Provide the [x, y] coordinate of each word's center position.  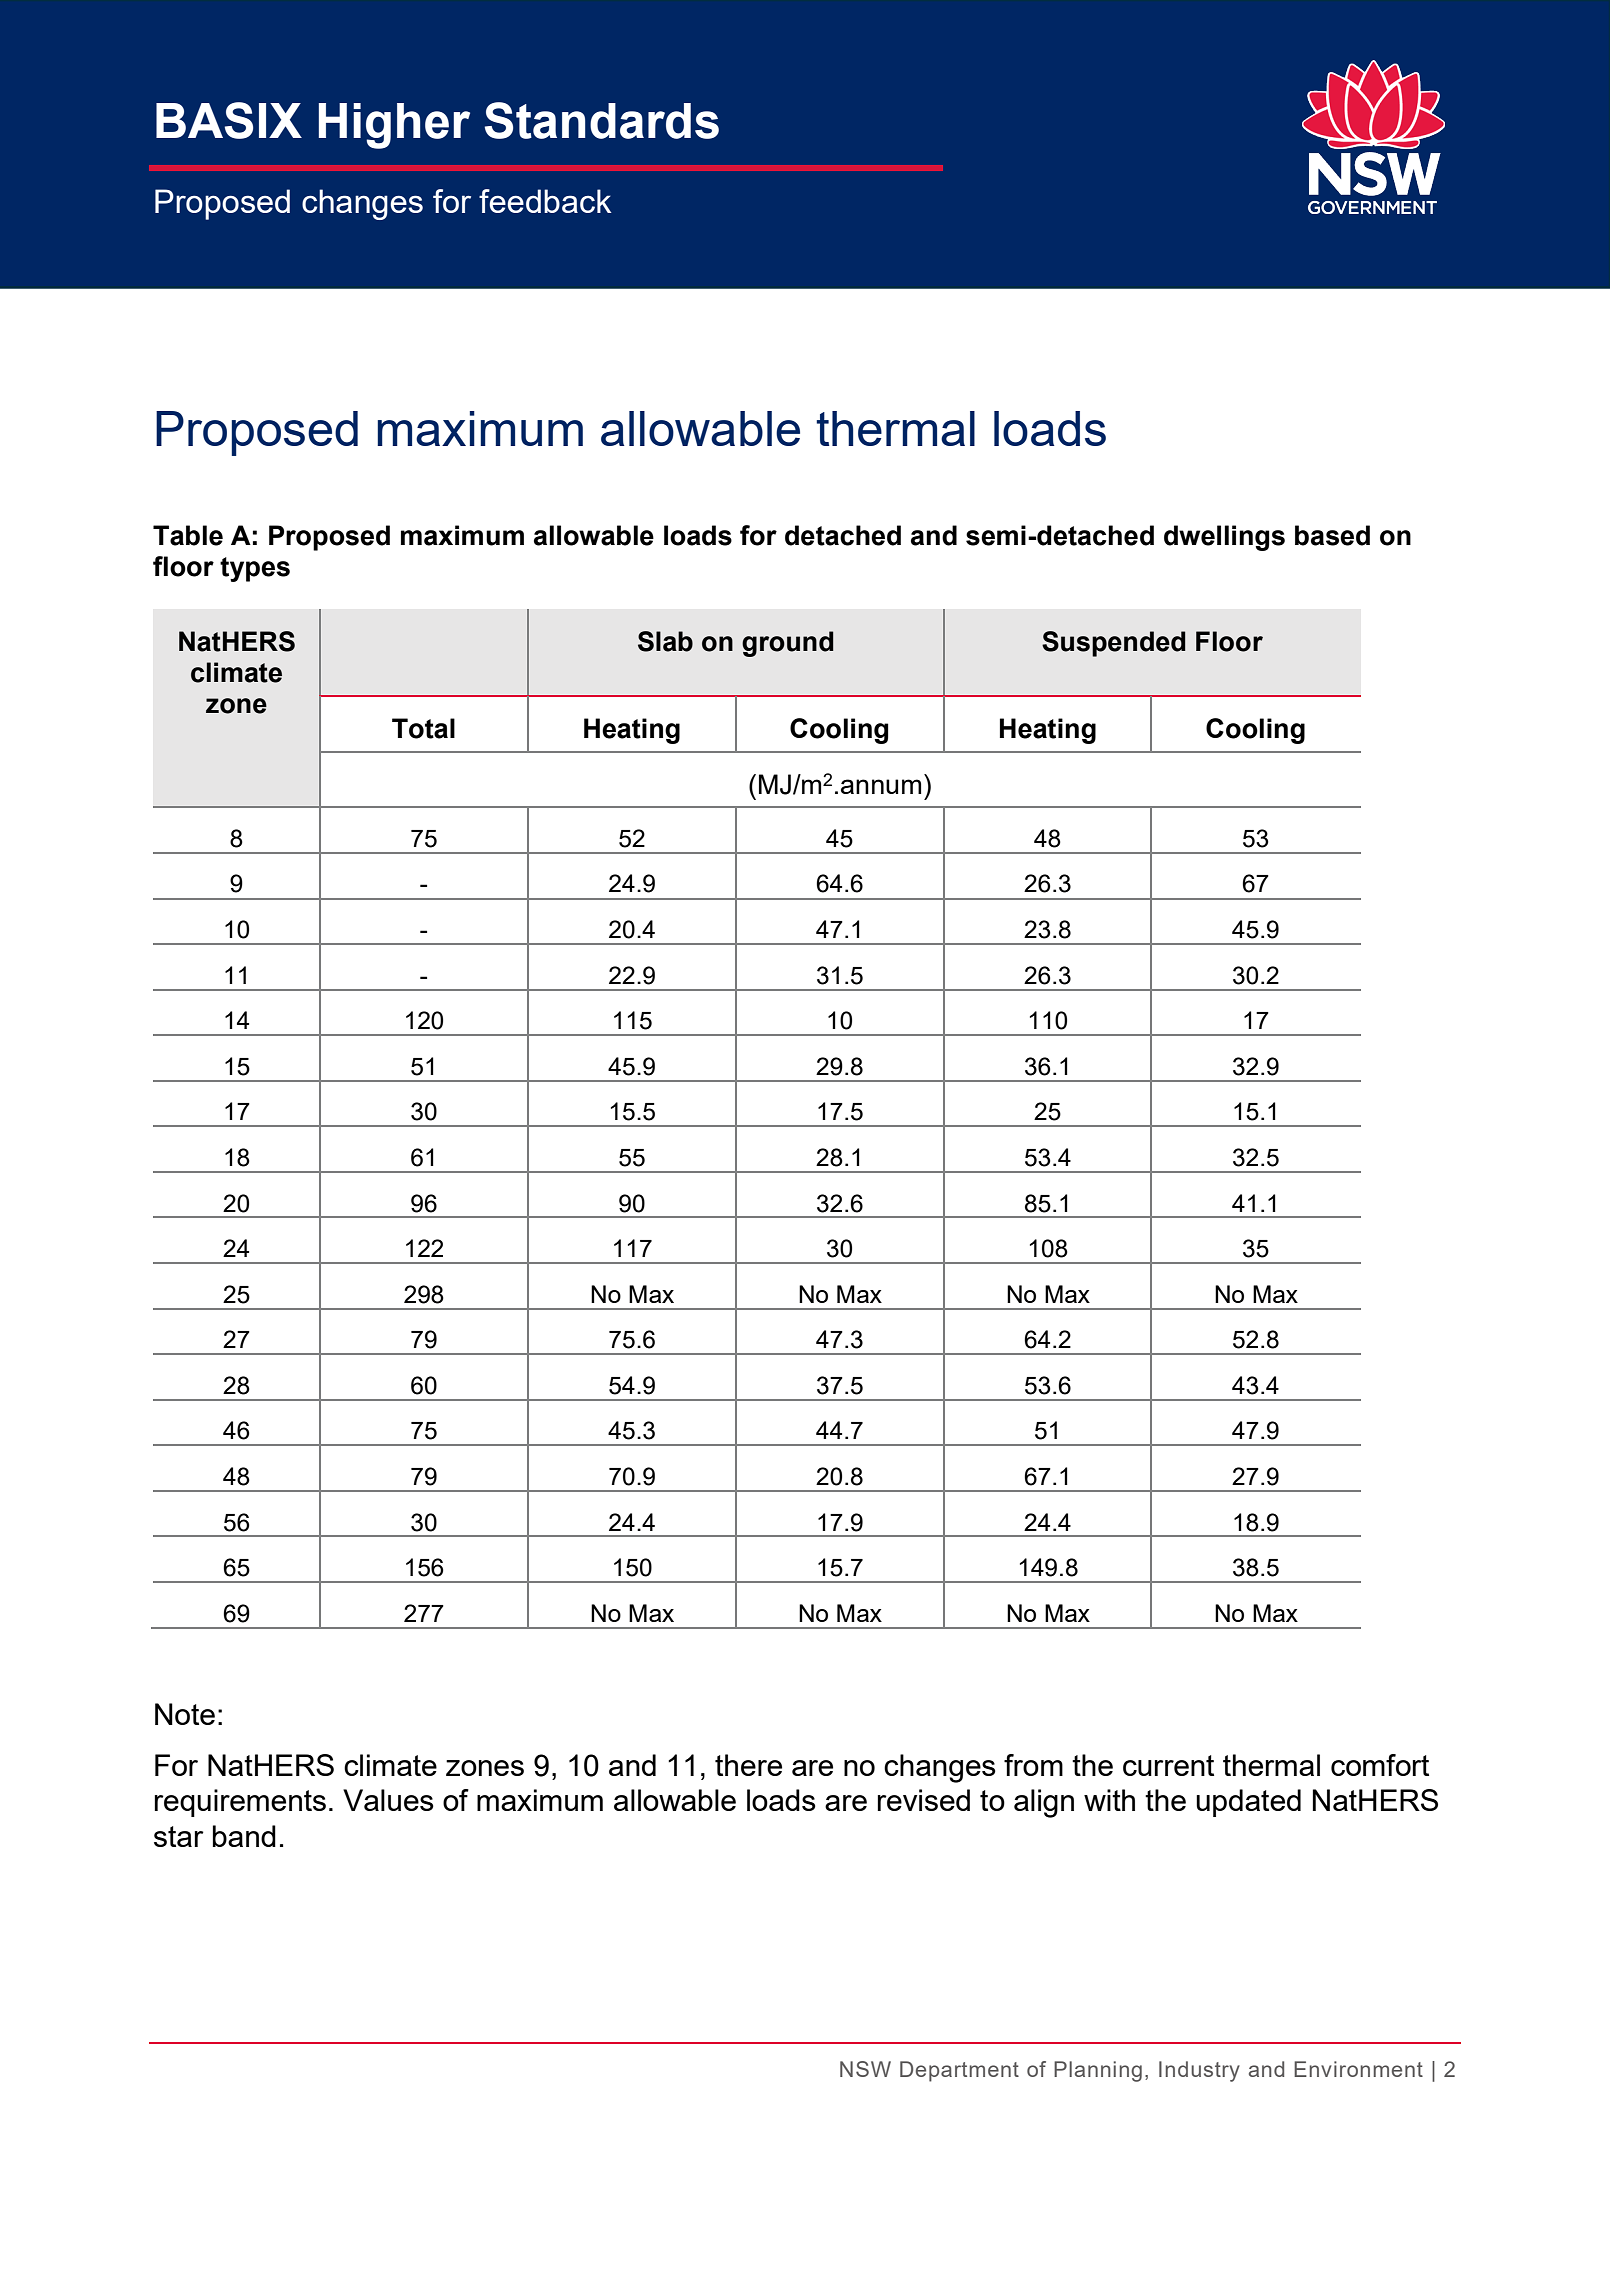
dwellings [1224, 538]
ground [787, 644]
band [244, 1836]
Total [423, 728]
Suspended [1113, 644]
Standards [602, 120]
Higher [394, 126]
